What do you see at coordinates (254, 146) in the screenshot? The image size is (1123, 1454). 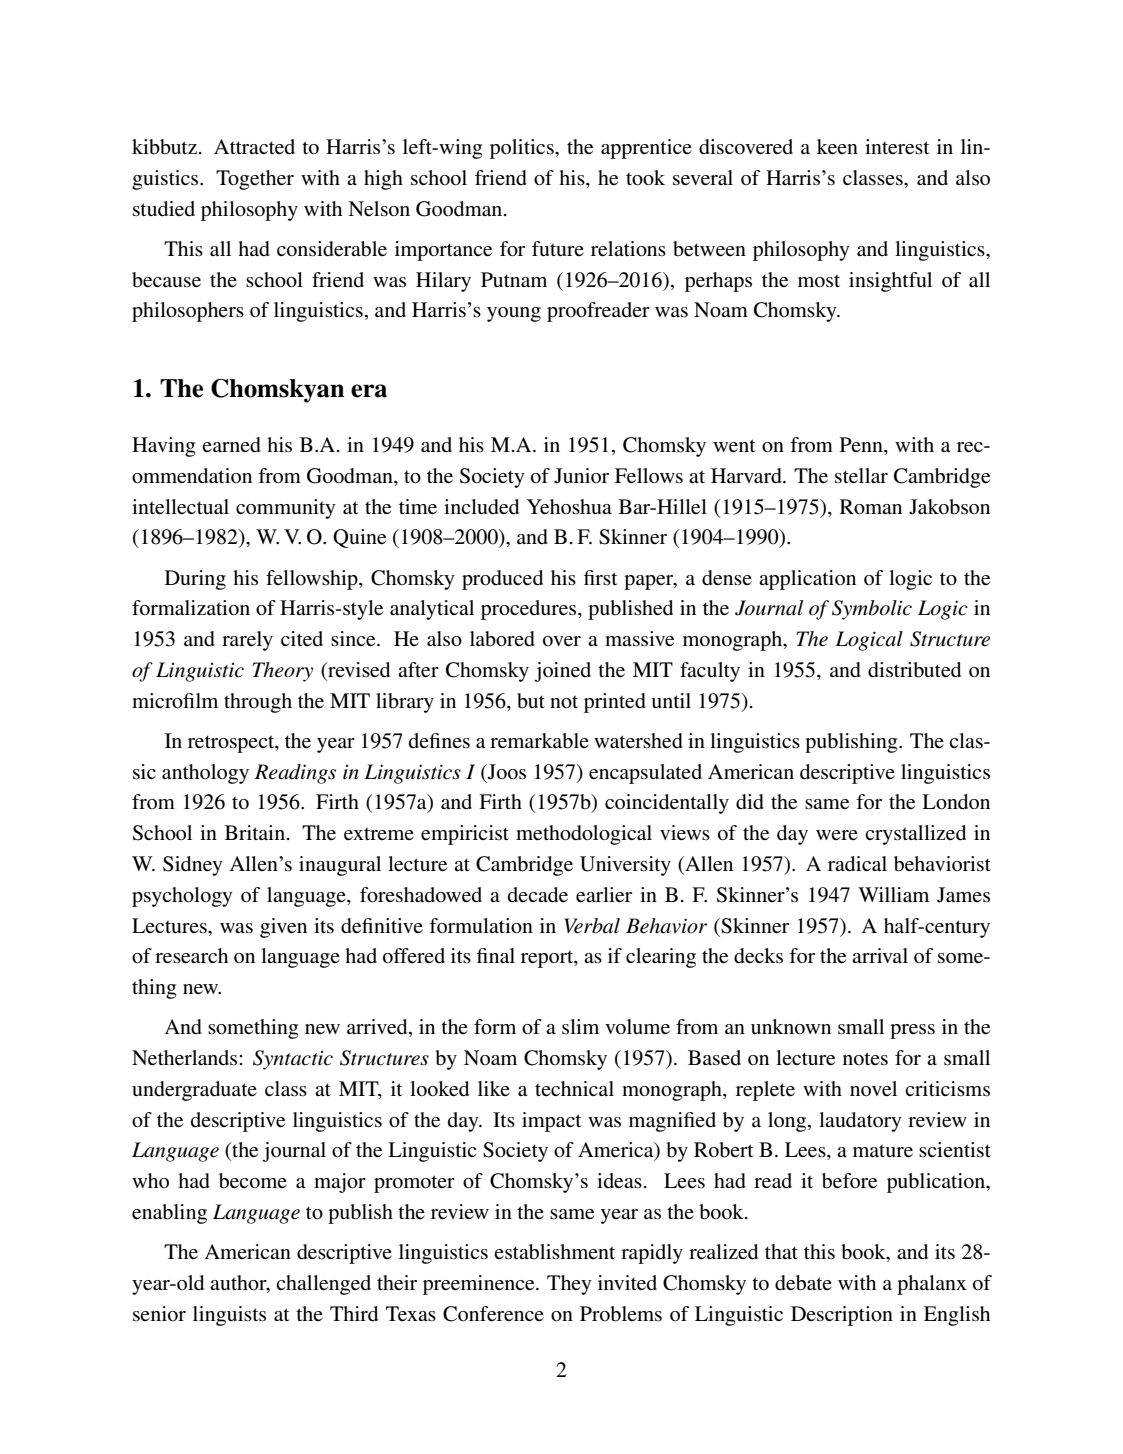 I see `Attracted` at bounding box center [254, 146].
